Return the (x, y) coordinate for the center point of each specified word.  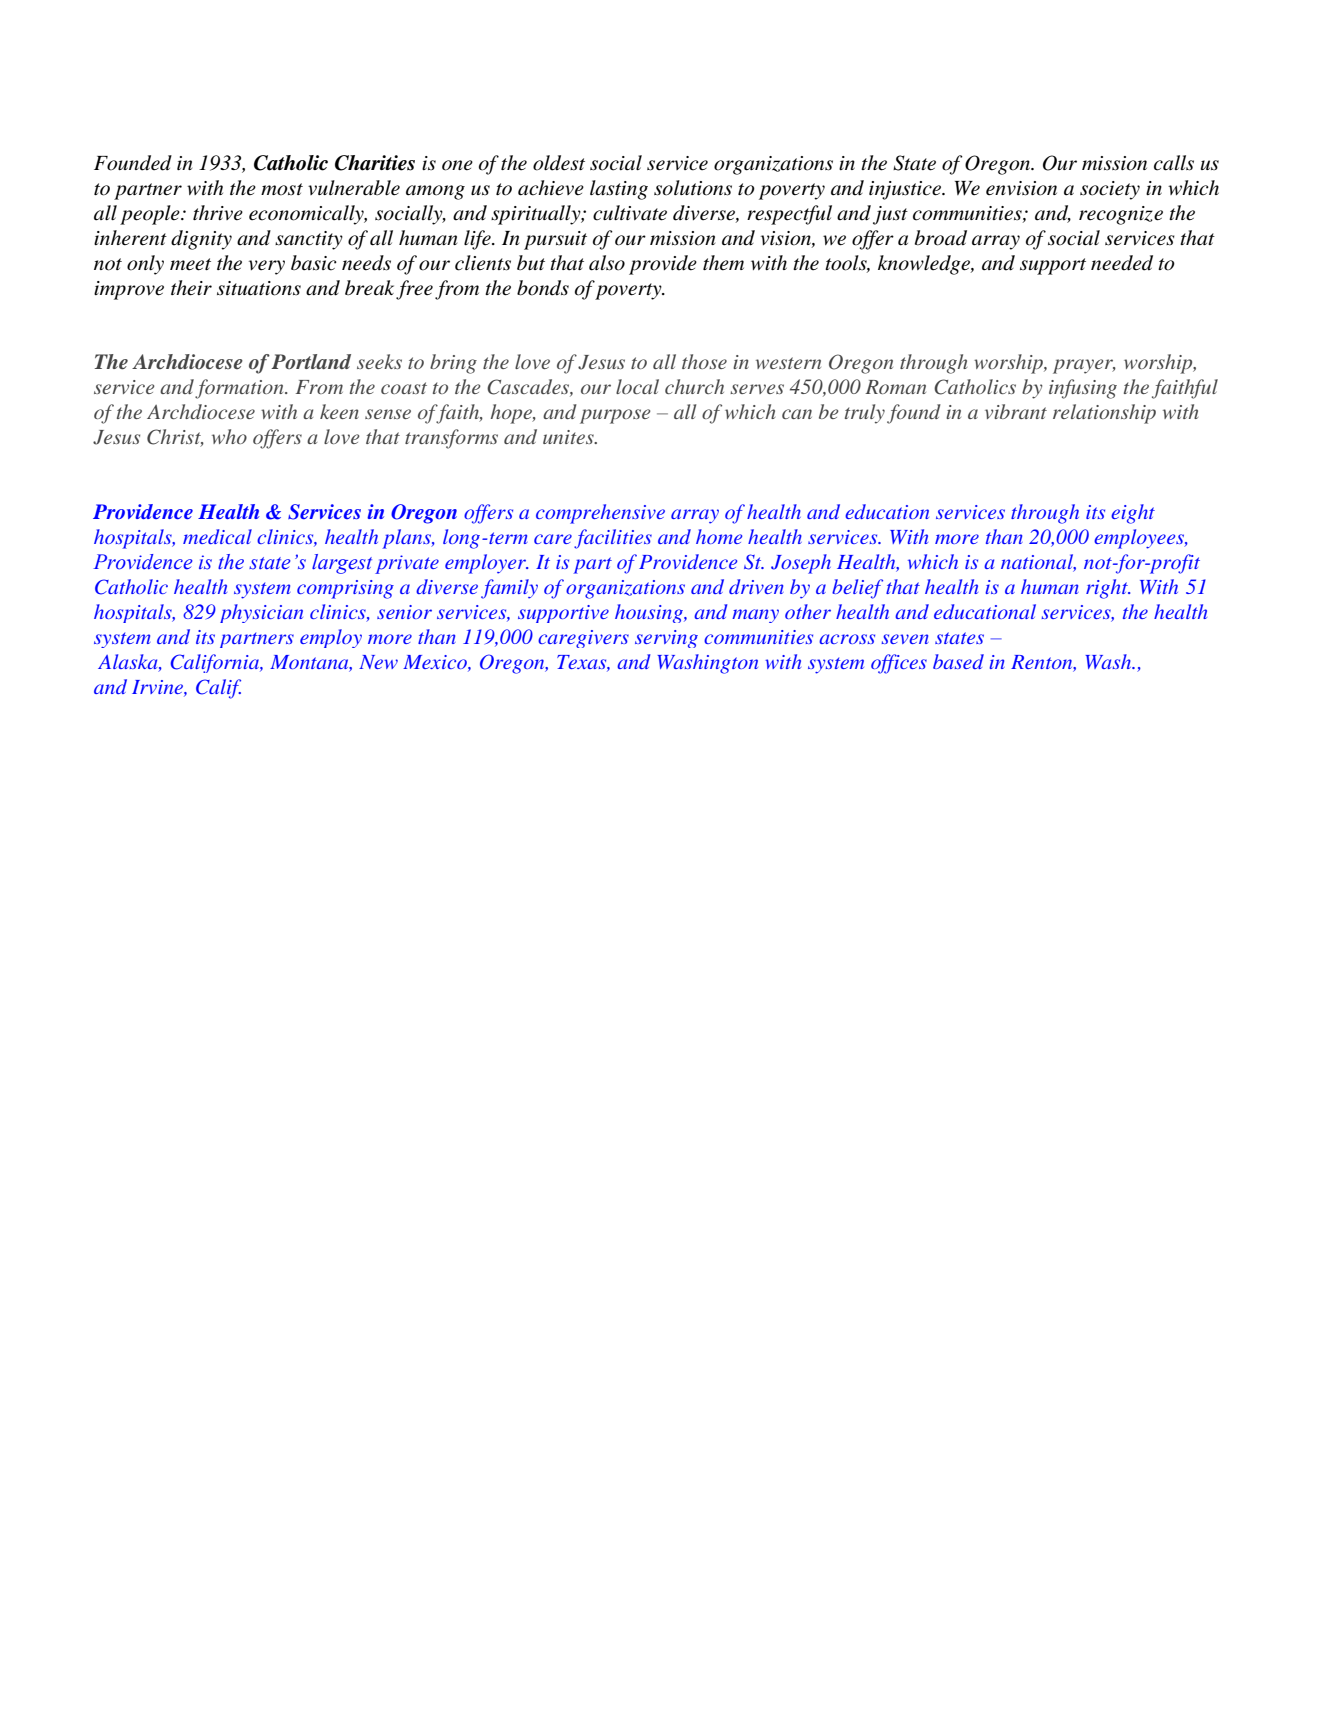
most (282, 189)
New (378, 662)
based (958, 661)
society (1110, 190)
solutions (693, 188)
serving (666, 639)
